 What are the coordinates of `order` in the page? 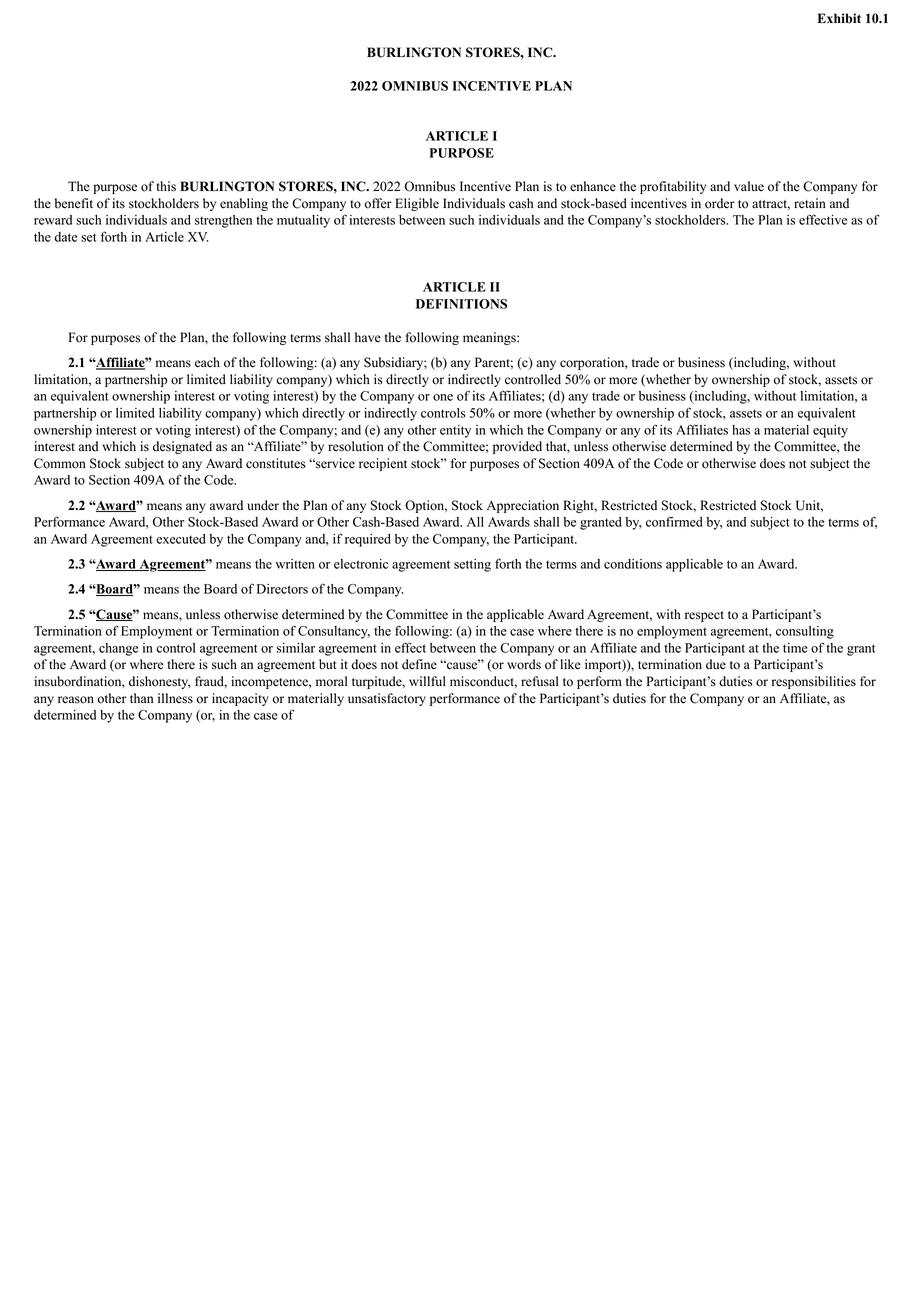 It's located at (720, 203).
